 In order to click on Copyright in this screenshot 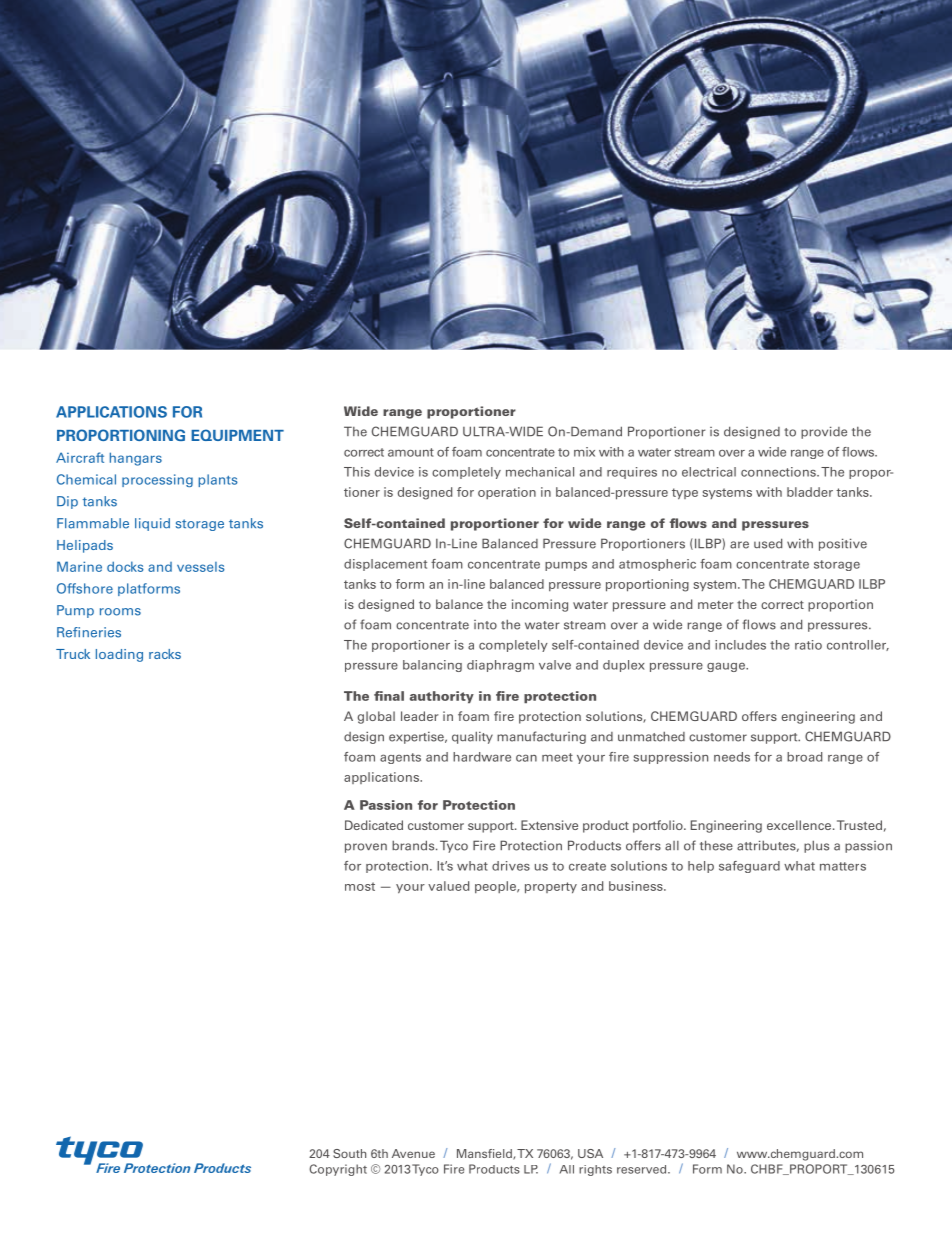, I will do `click(338, 1170)`.
